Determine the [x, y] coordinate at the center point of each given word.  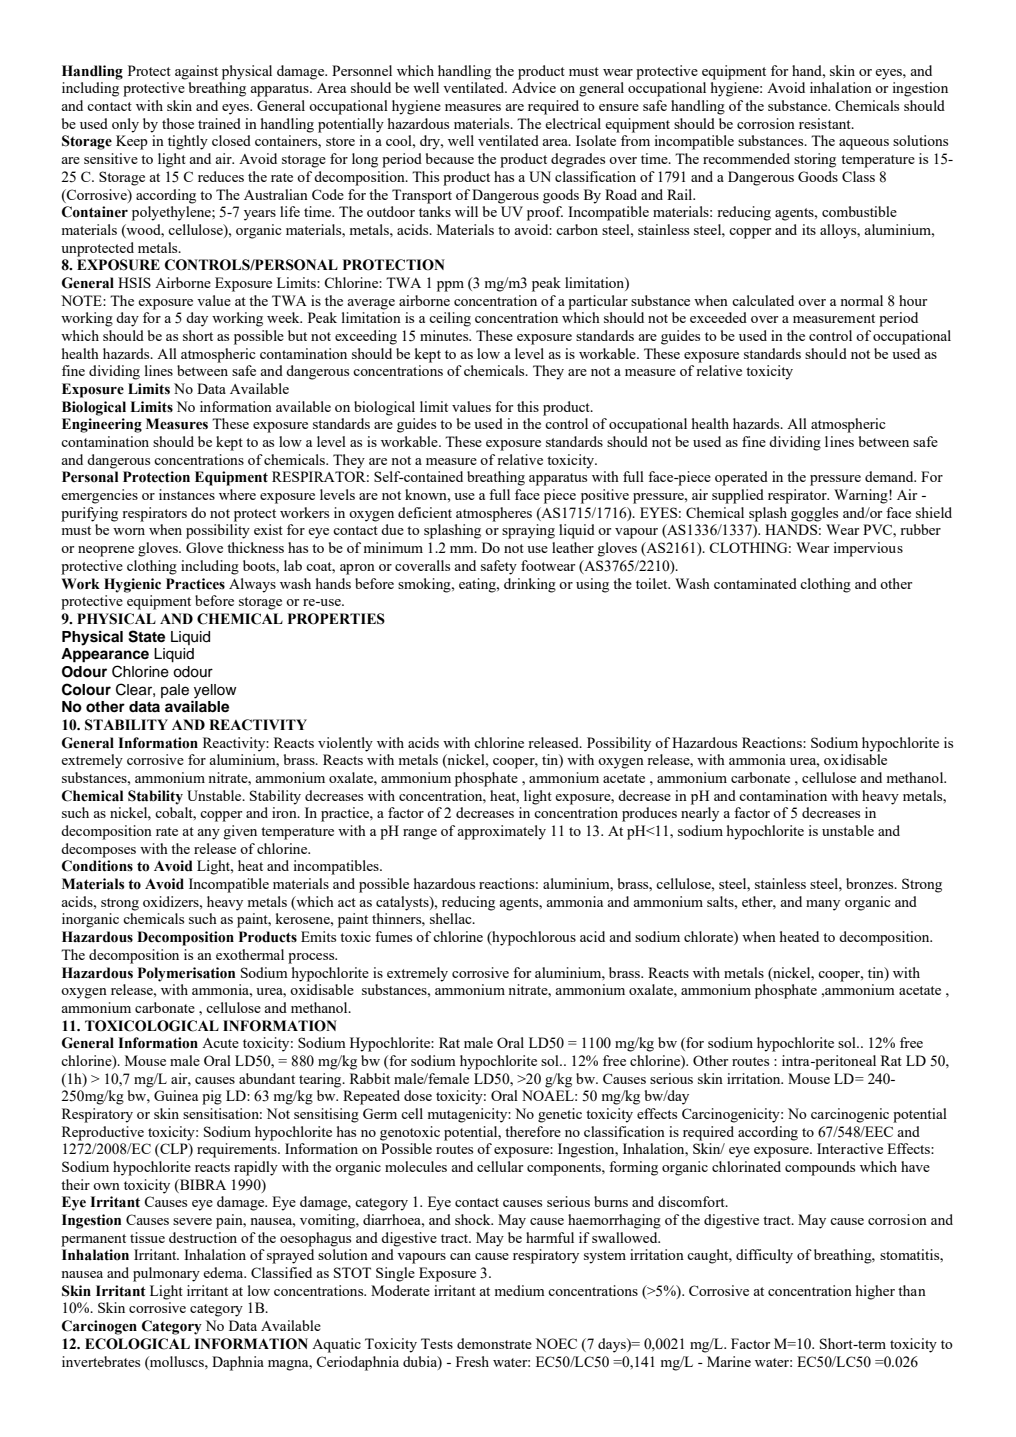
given [240, 832]
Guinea [176, 1095]
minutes [445, 335]
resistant [826, 123]
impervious [868, 549]
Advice [534, 87]
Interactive [850, 1148]
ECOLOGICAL [137, 1344]
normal [862, 300]
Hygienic [132, 585]
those [178, 123]
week [284, 317]
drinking [530, 585]
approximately [501, 832]
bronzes [871, 883]
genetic [560, 1115]
